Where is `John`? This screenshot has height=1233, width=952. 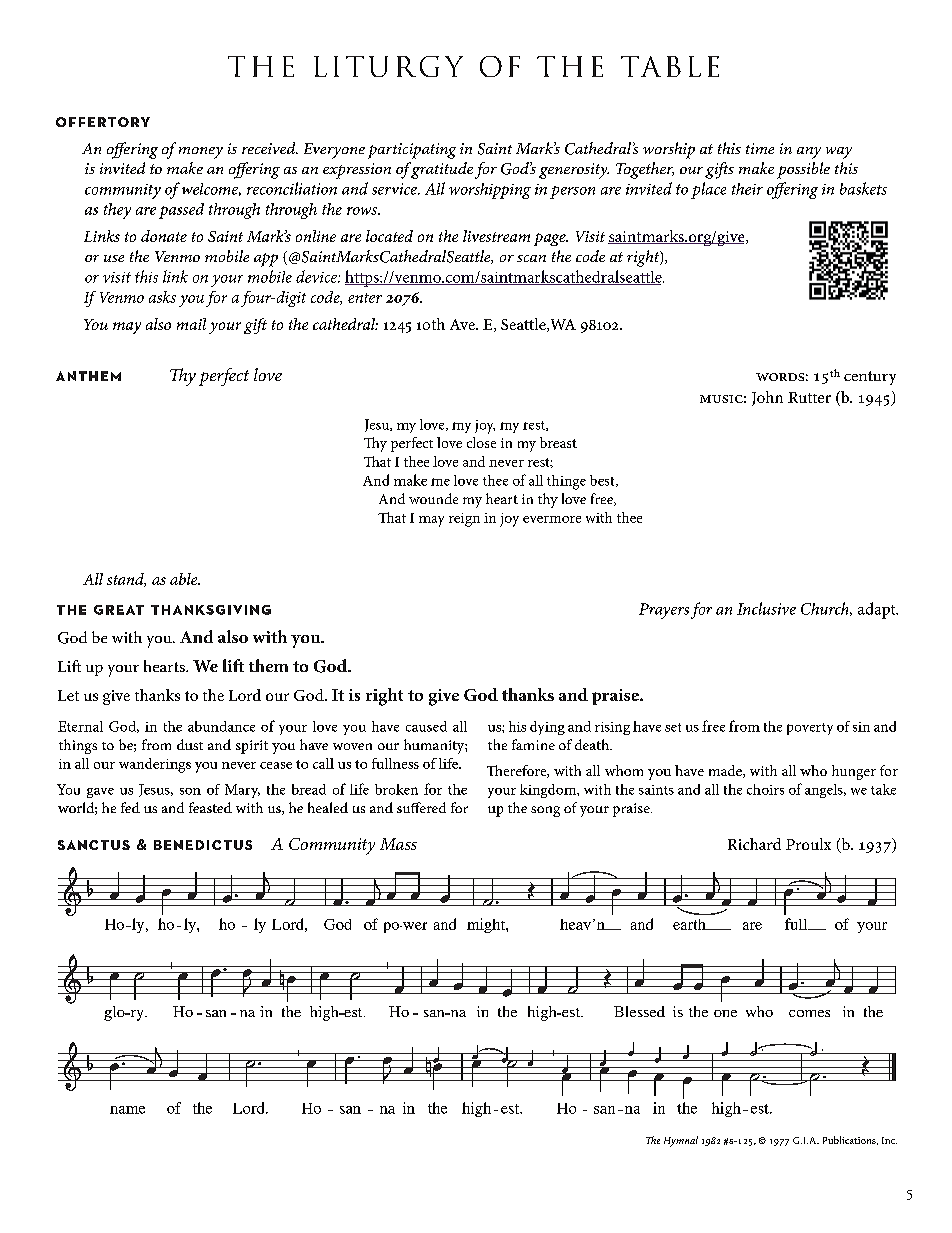 John is located at coordinates (767, 398).
